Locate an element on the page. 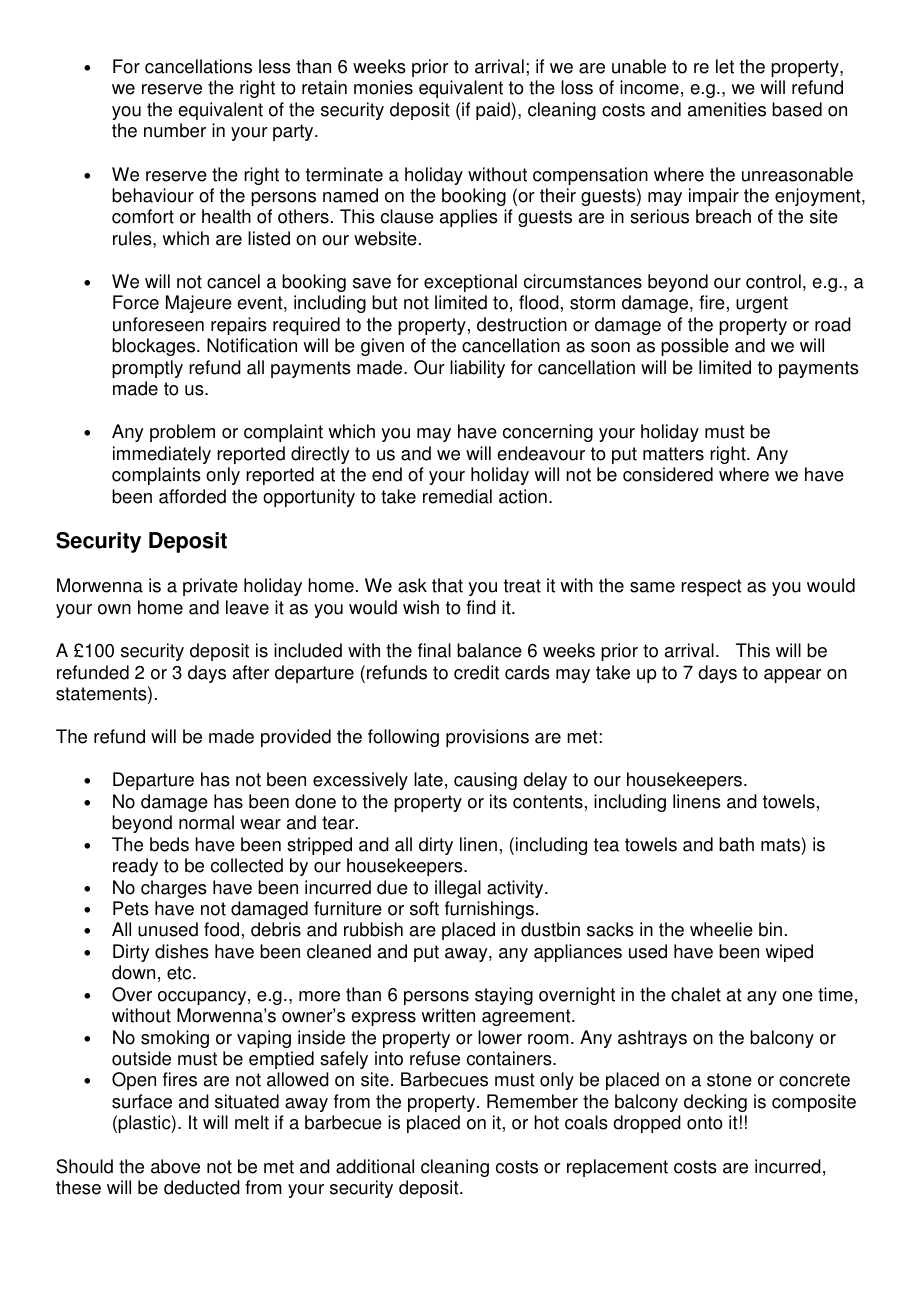 The image size is (924, 1308). paid is located at coordinates (494, 111).
